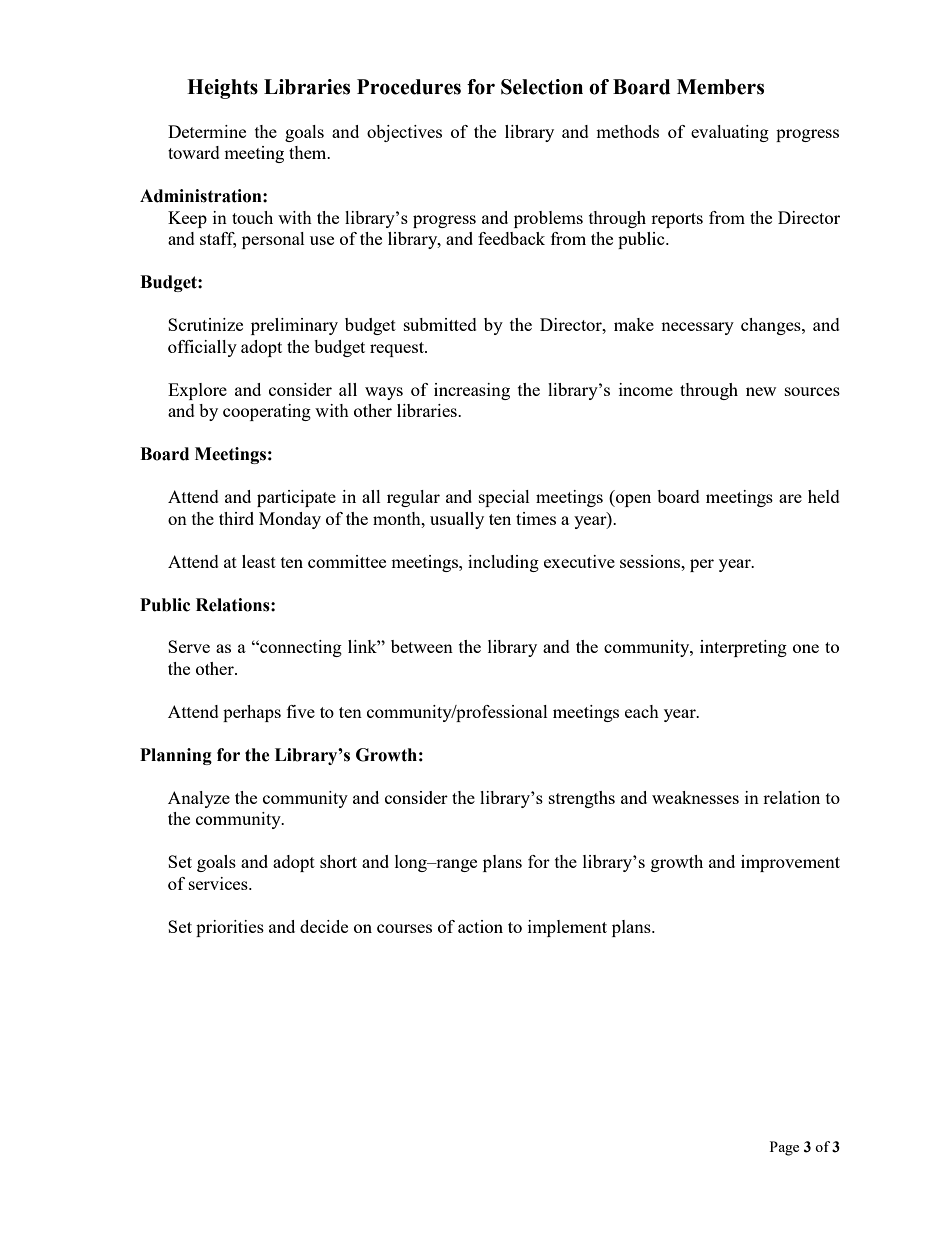  I want to click on priorities, so click(230, 928).
